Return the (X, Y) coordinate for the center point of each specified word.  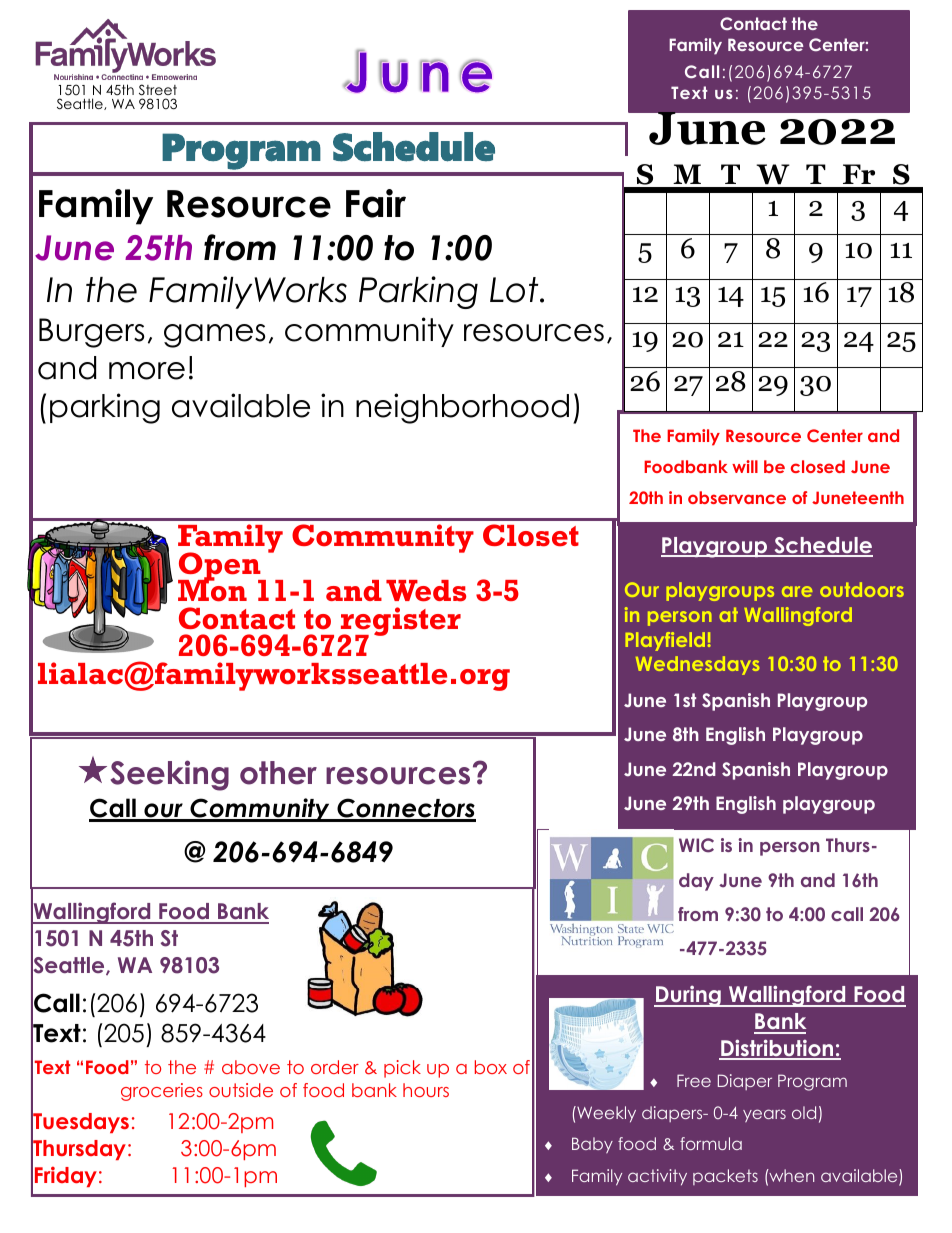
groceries (162, 1092)
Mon (212, 590)
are (797, 591)
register (400, 622)
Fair (376, 203)
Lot (515, 290)
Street (158, 90)
